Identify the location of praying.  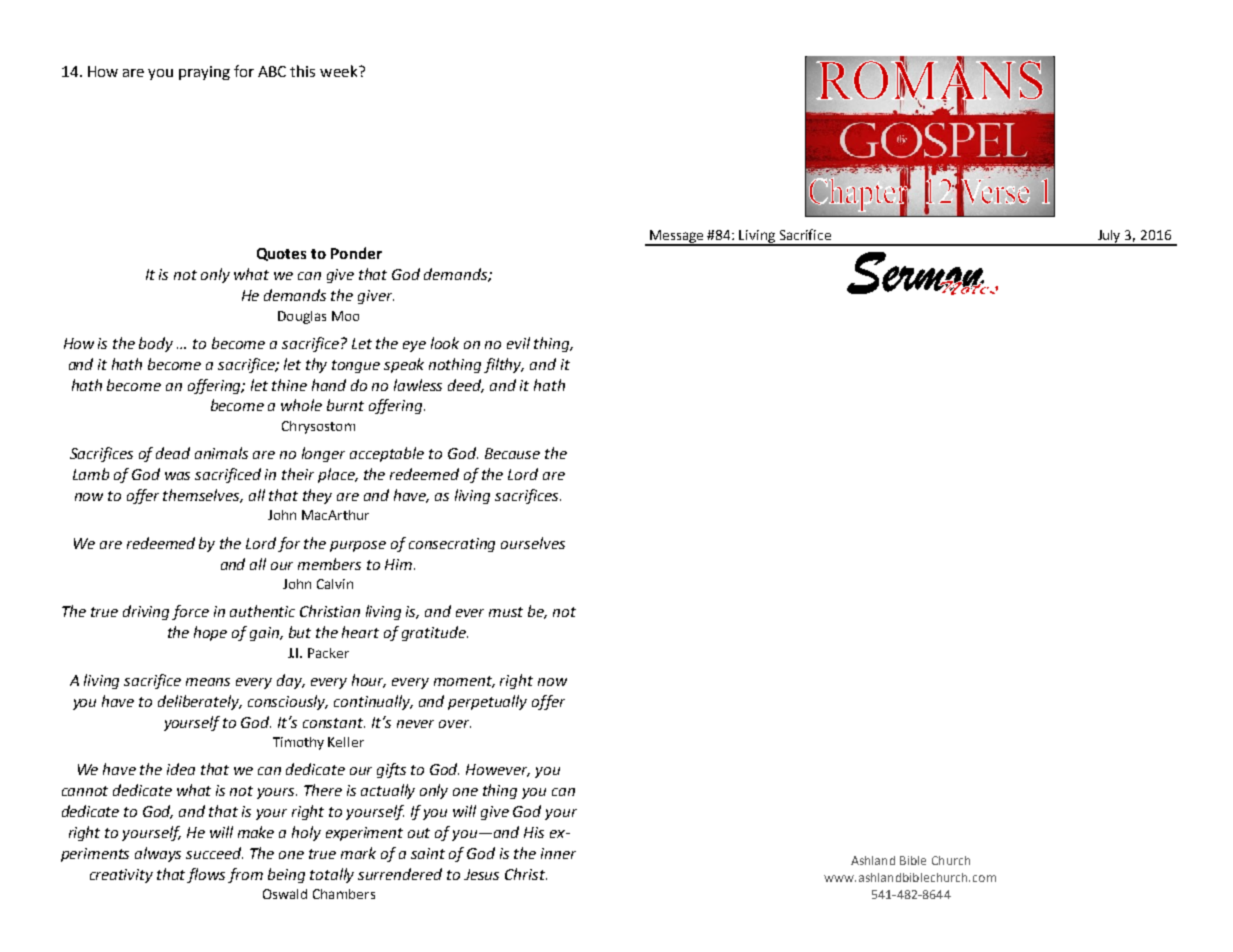
(204, 73).
